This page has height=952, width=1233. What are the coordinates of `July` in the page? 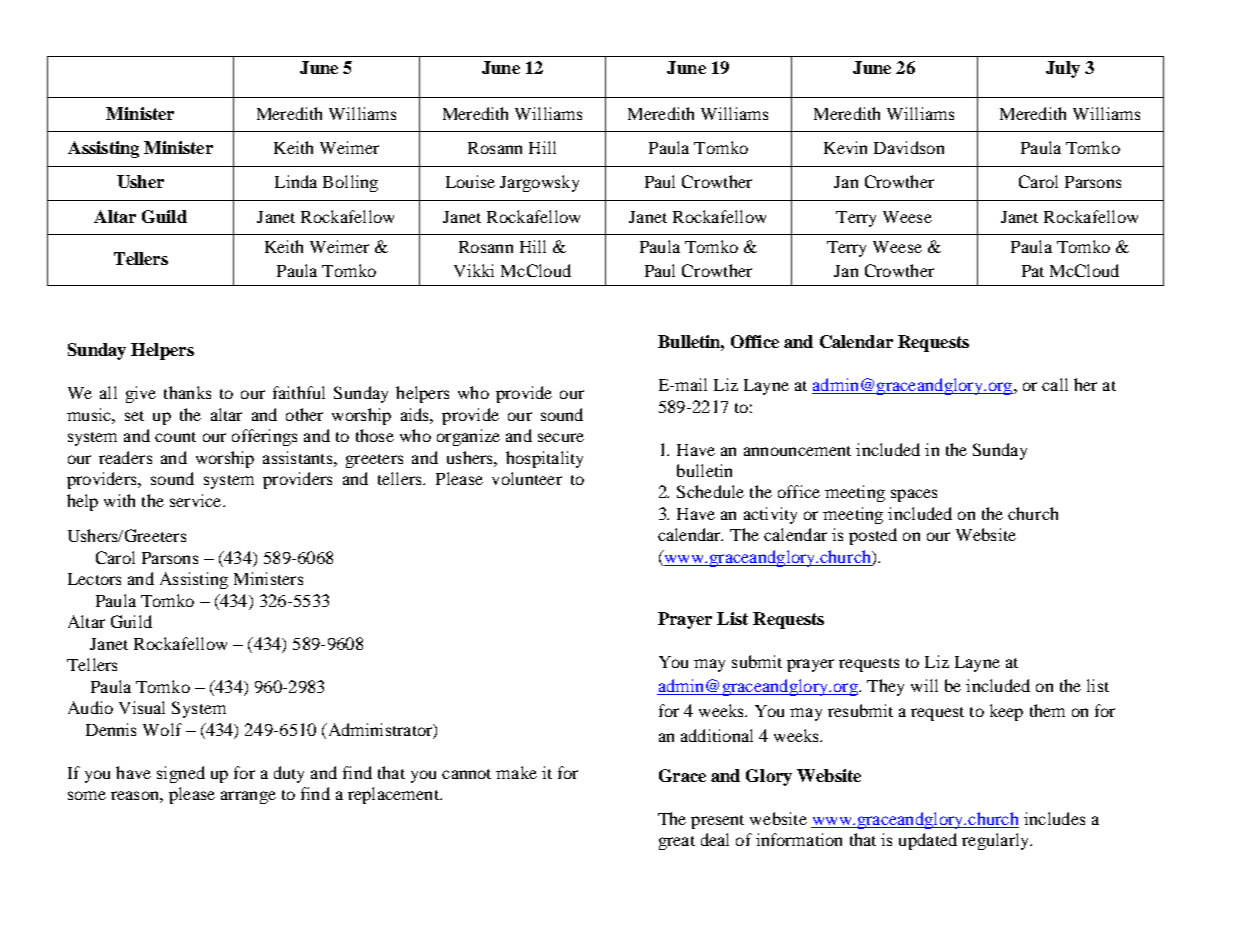 It's located at (1063, 69).
